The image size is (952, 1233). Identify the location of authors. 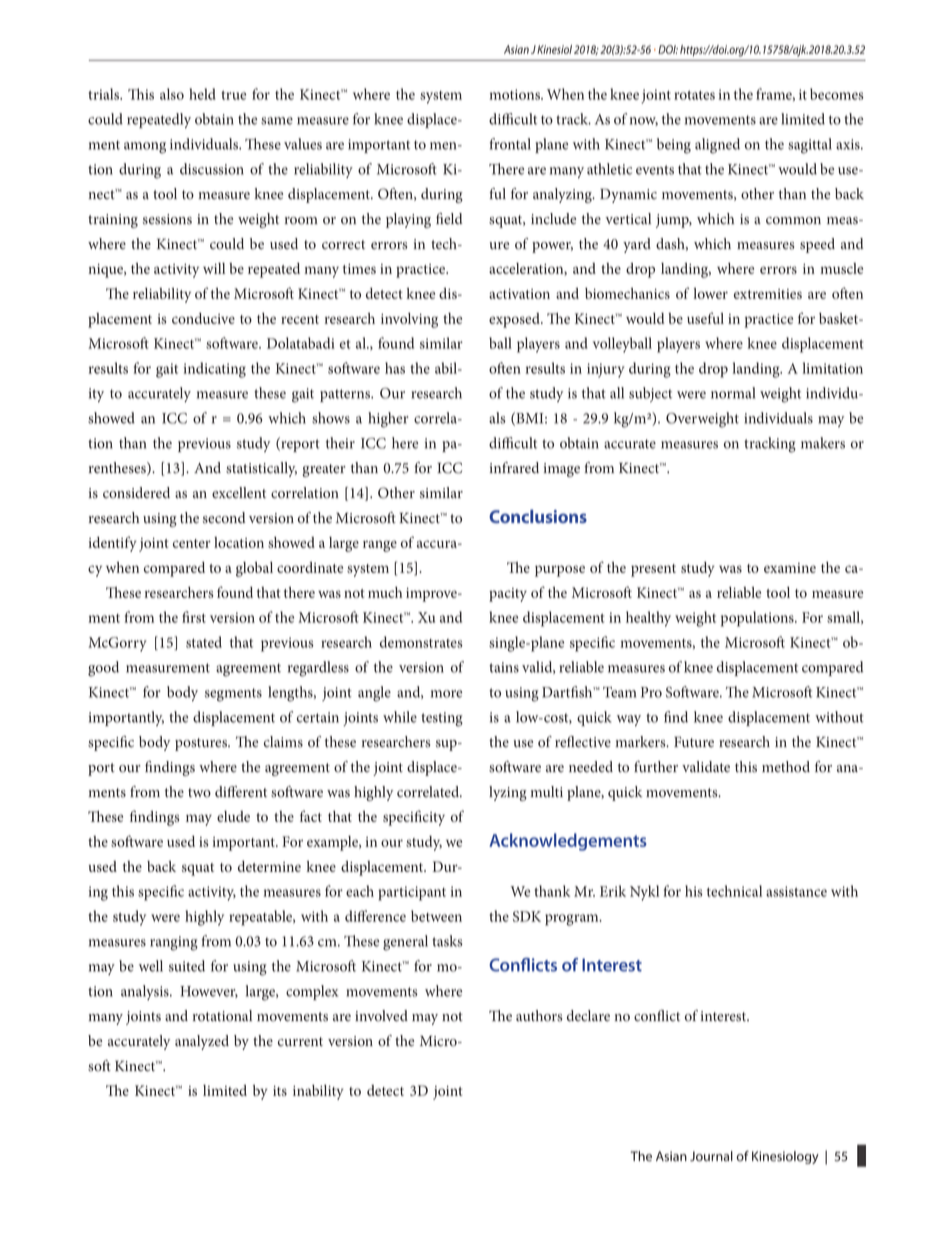
(539, 1016).
